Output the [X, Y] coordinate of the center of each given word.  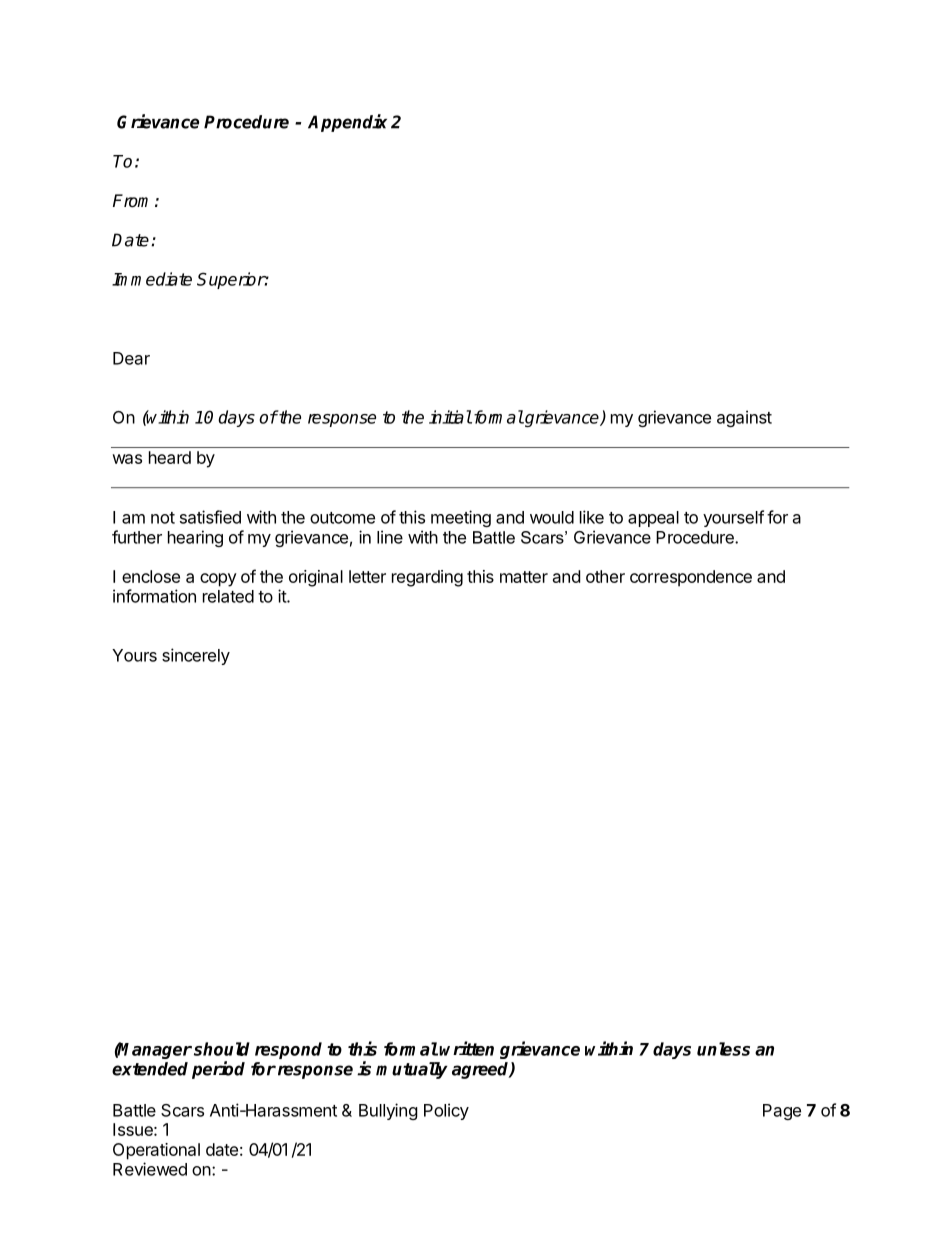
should [222, 1049]
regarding [427, 578]
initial [450, 417]
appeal [653, 519]
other [605, 576]
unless [723, 1049]
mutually [411, 1070]
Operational [156, 1151]
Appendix [347, 123]
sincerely [196, 656]
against [744, 418]
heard [170, 457]
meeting [461, 518]
